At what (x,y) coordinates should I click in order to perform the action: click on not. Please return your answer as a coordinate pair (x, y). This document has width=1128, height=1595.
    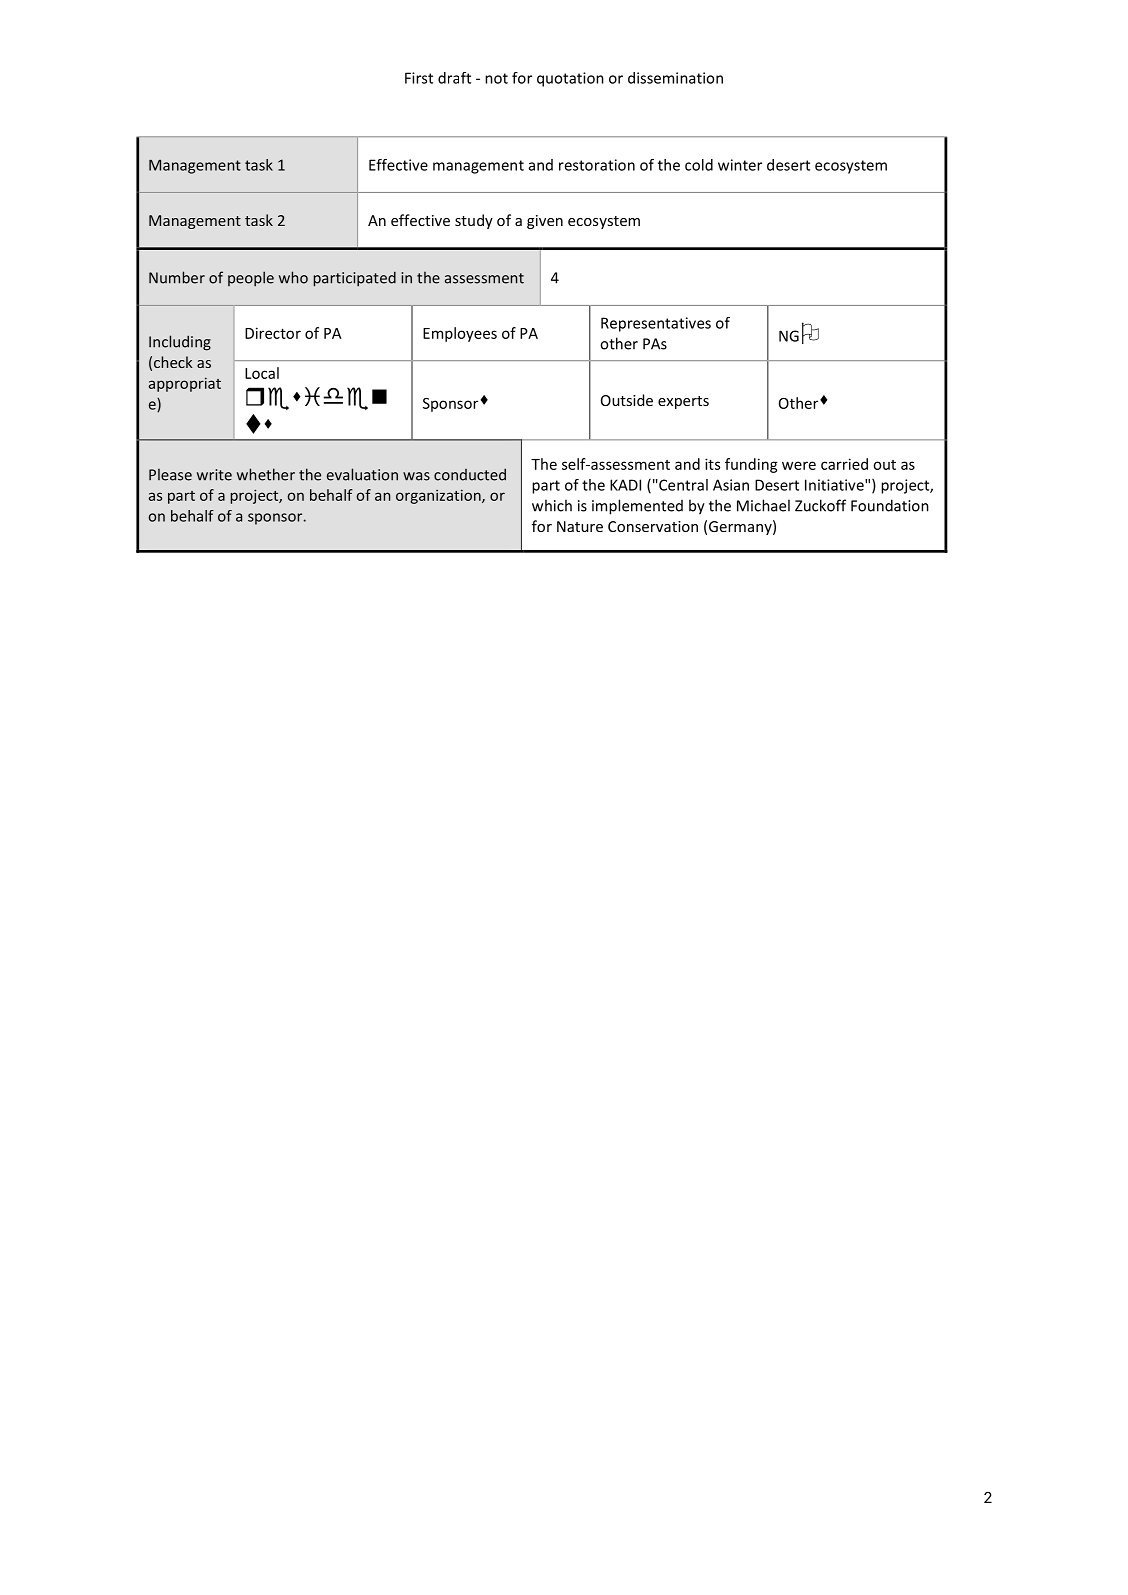
    Looking at the image, I should click on (496, 78).
